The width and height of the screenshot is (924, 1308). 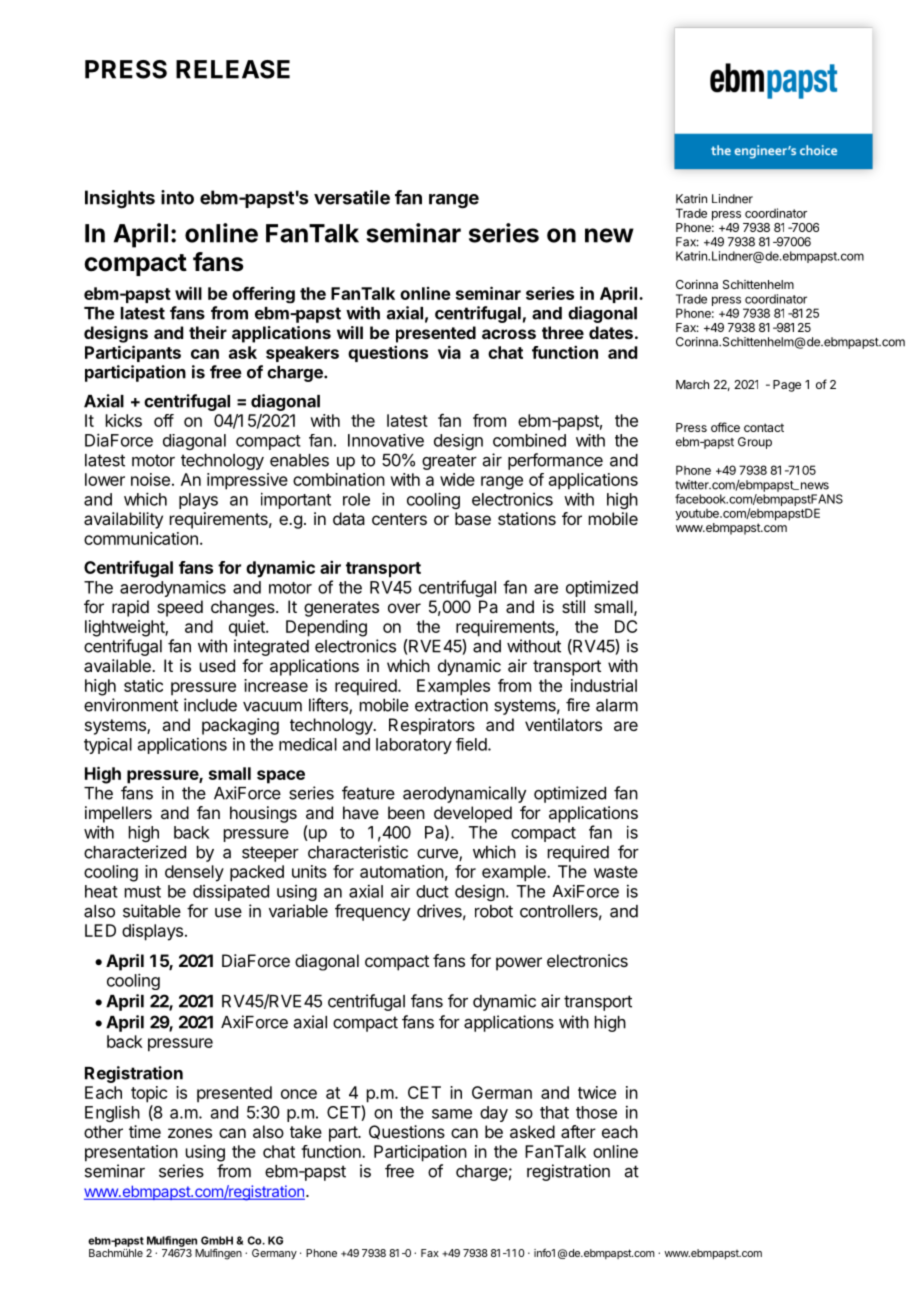 What do you see at coordinates (118, 814) in the screenshot?
I see `impellers` at bounding box center [118, 814].
